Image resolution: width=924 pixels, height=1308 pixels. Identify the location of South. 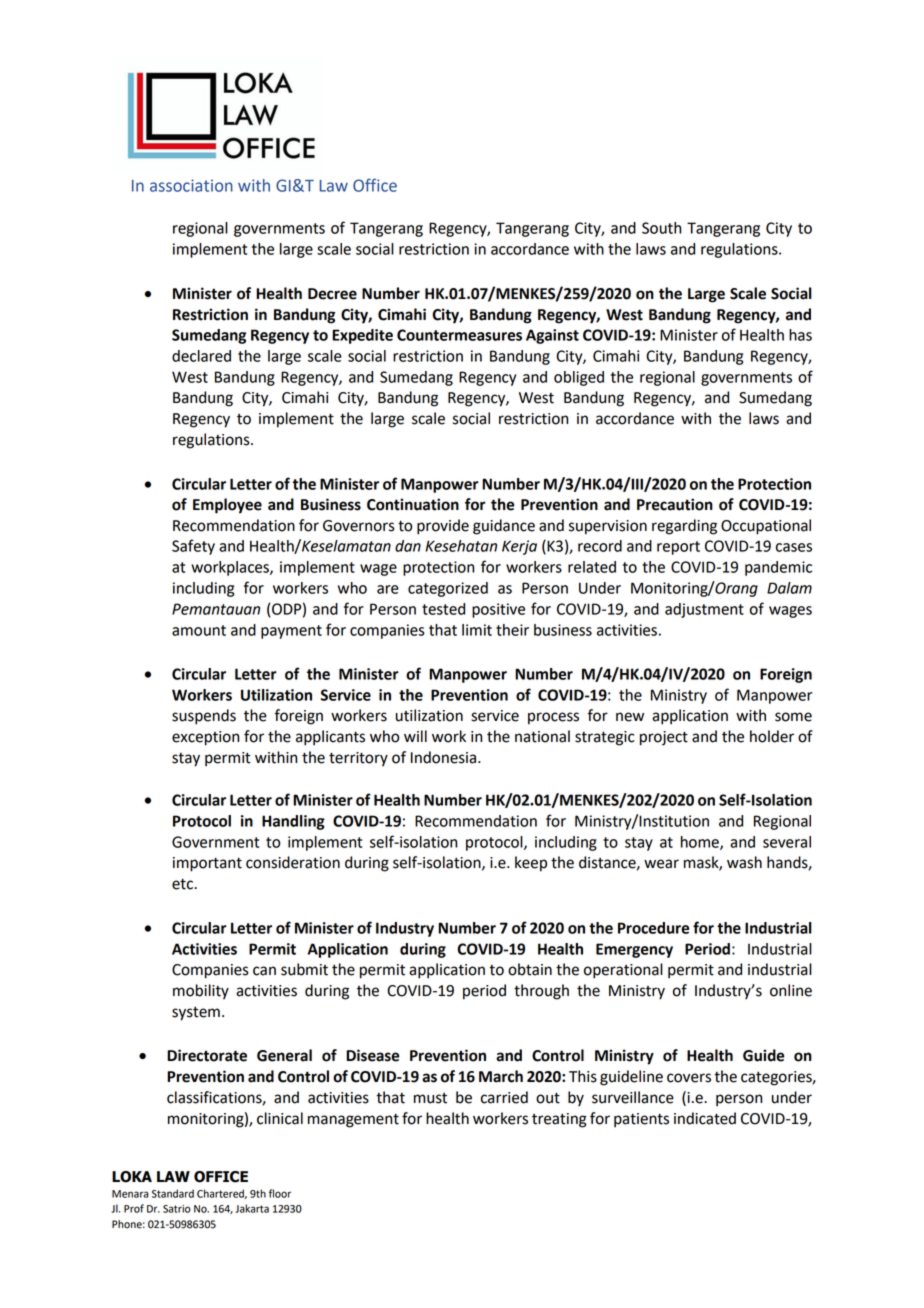
(661, 228).
